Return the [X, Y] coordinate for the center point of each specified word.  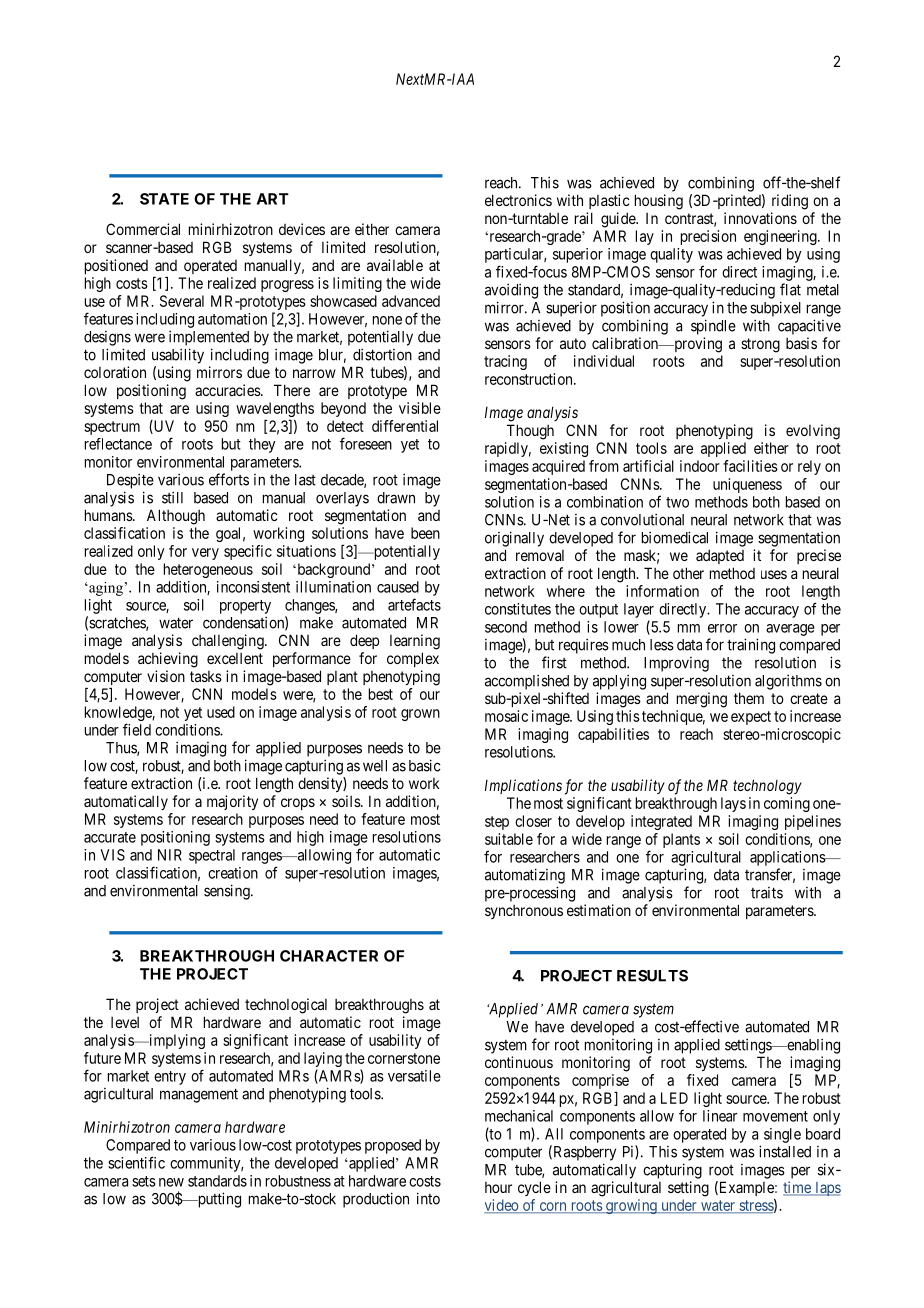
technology [767, 787]
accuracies [228, 390]
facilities [750, 466]
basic [425, 765]
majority [232, 802]
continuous [519, 1062]
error [722, 628]
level [125, 1022]
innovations [760, 218]
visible [420, 408]
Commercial [143, 229]
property [245, 607]
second [506, 627]
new [171, 1182]
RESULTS [652, 976]
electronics [518, 200]
